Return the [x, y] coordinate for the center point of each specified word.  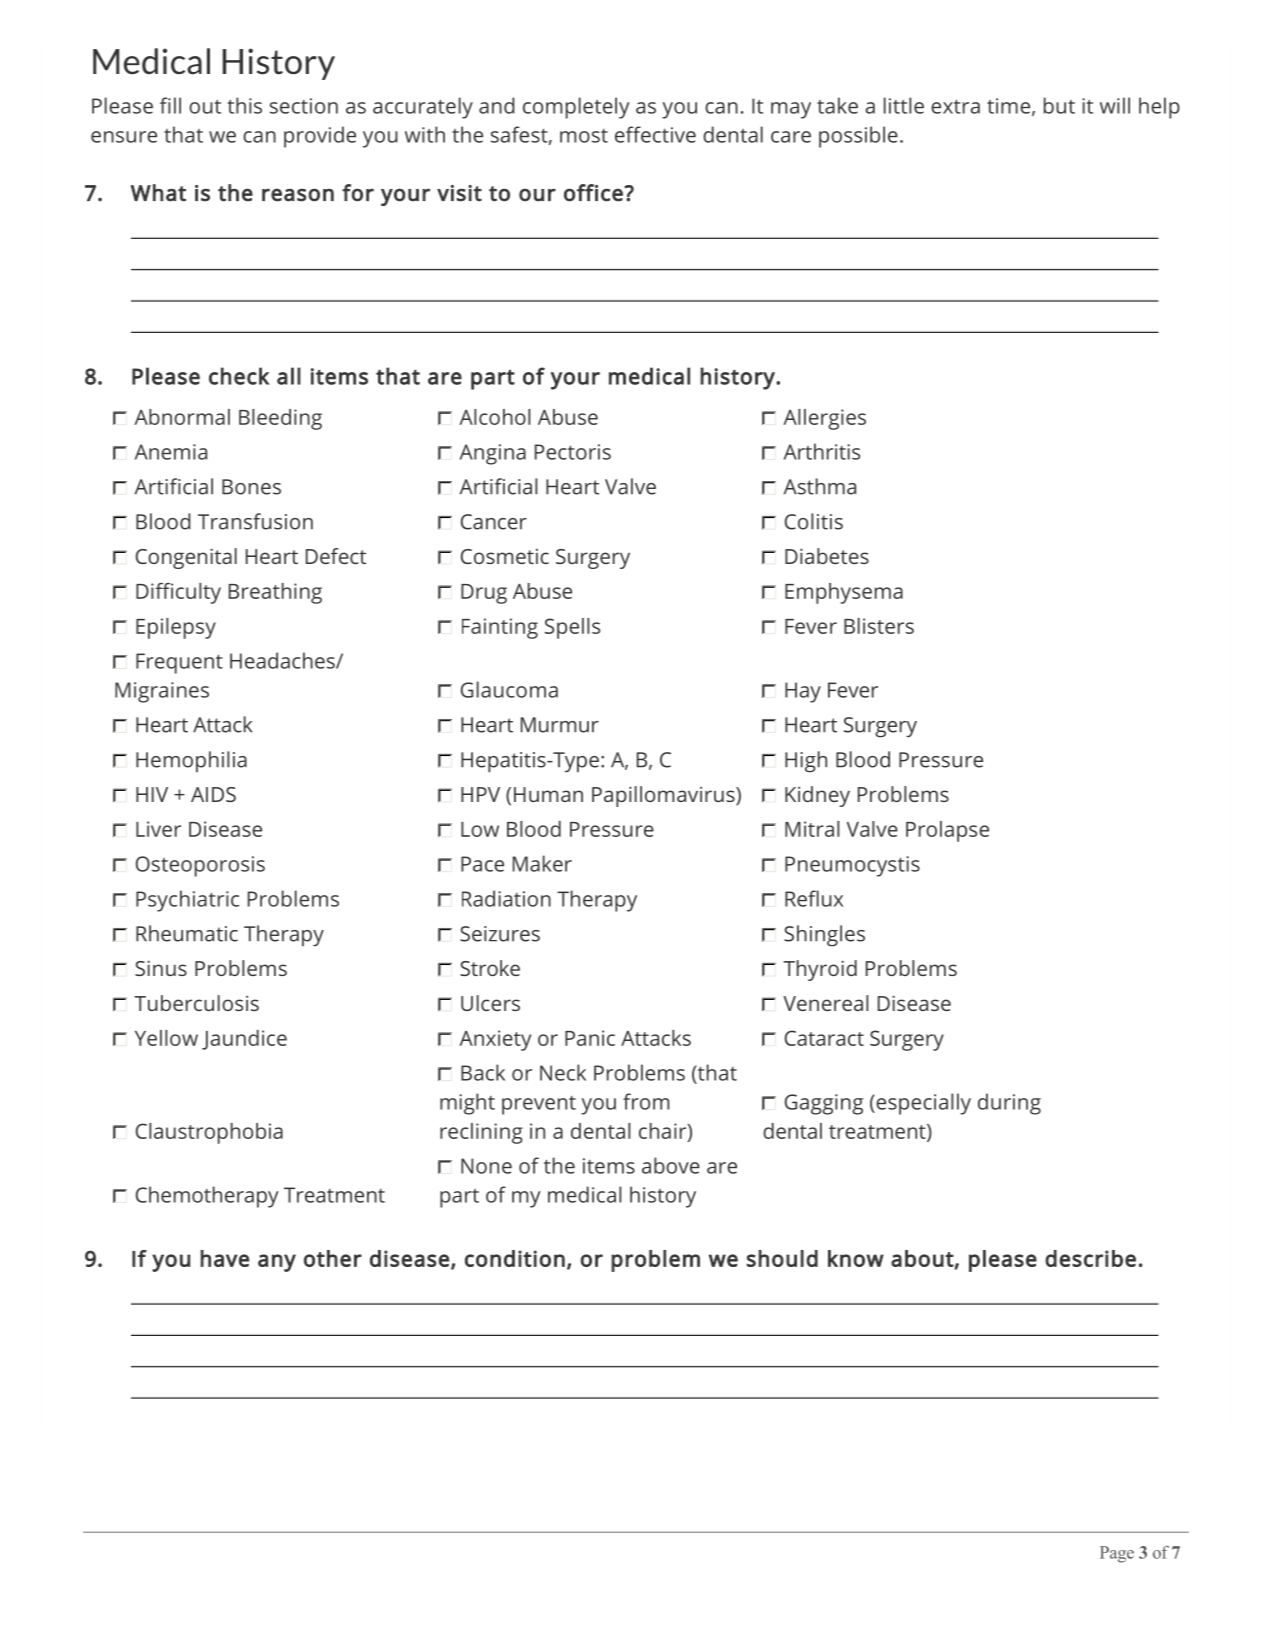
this [244, 105]
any [277, 1263]
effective [655, 134]
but [1059, 105]
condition [515, 1258]
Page [1117, 1554]
